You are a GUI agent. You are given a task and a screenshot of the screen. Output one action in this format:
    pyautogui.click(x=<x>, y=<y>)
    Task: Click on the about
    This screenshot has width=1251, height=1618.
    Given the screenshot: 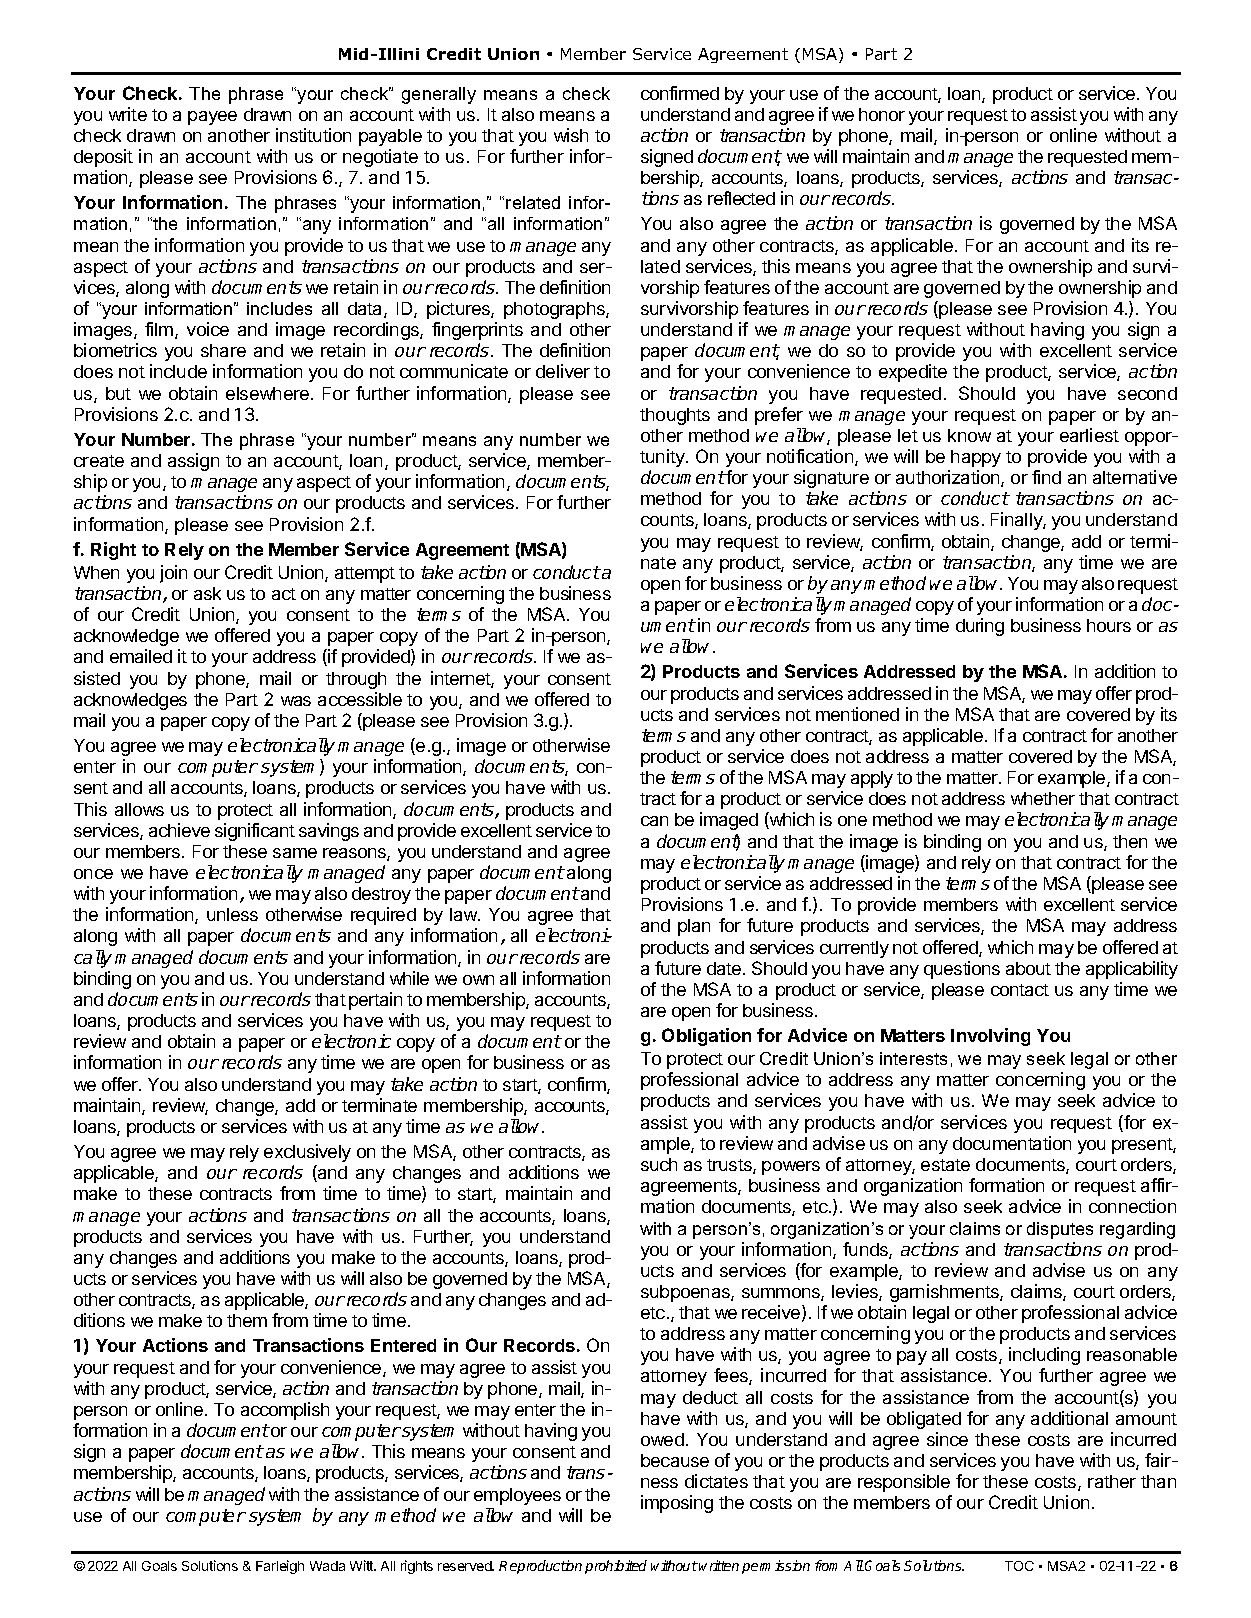 What is the action you would take?
    pyautogui.click(x=1028, y=968)
